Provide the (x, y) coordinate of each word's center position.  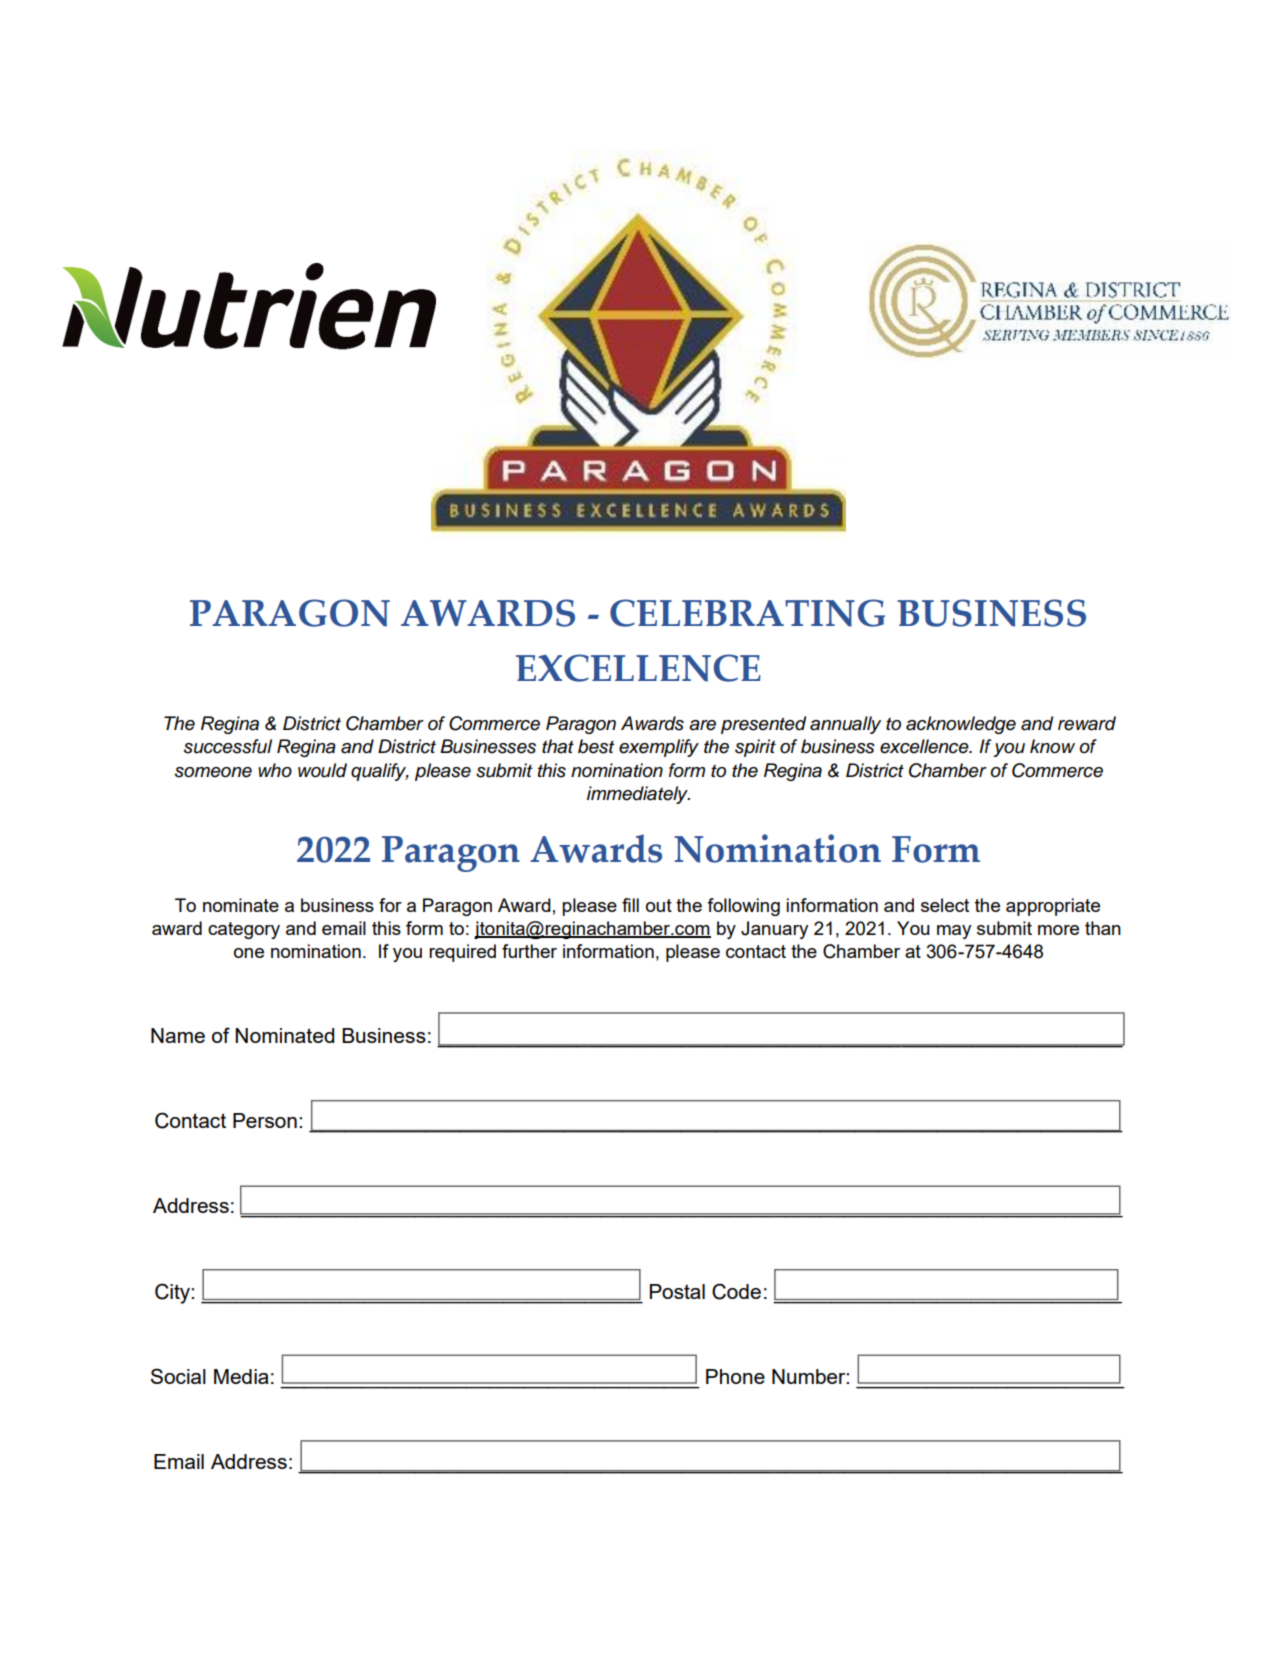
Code (736, 1291)
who (275, 770)
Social (178, 1376)
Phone (735, 1376)
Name (178, 1035)
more (1058, 930)
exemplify (659, 748)
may (954, 932)
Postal (677, 1291)
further (529, 951)
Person (265, 1120)
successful (228, 746)
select (945, 905)
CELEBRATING (747, 613)
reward (1087, 723)
